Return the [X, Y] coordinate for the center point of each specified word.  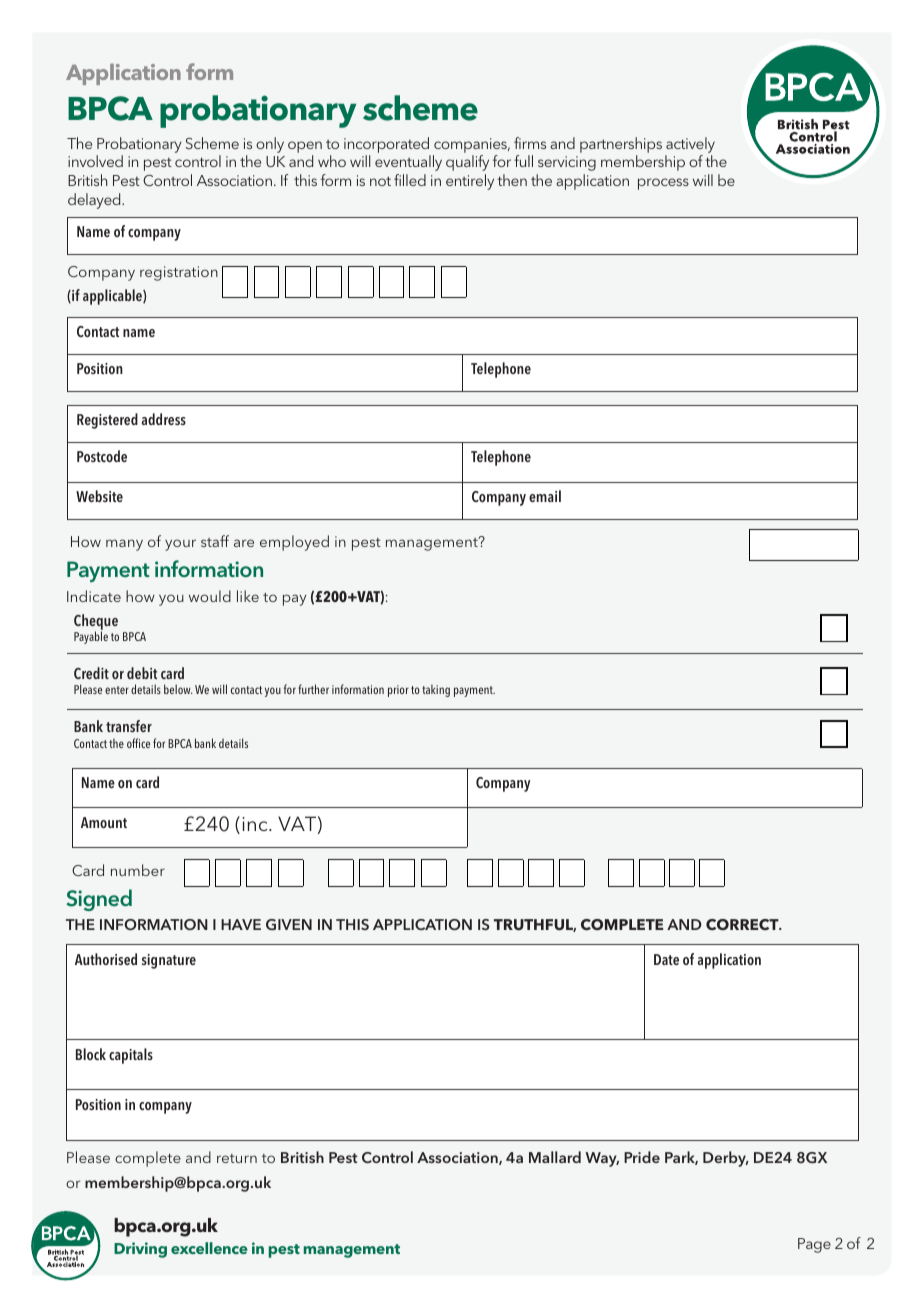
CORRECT [743, 924]
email [545, 496]
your [180, 545]
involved [95, 161]
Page [814, 1245]
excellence [209, 1248]
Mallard [555, 1157]
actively [690, 145]
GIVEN [289, 924]
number [138, 870]
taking [436, 690]
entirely [470, 182]
